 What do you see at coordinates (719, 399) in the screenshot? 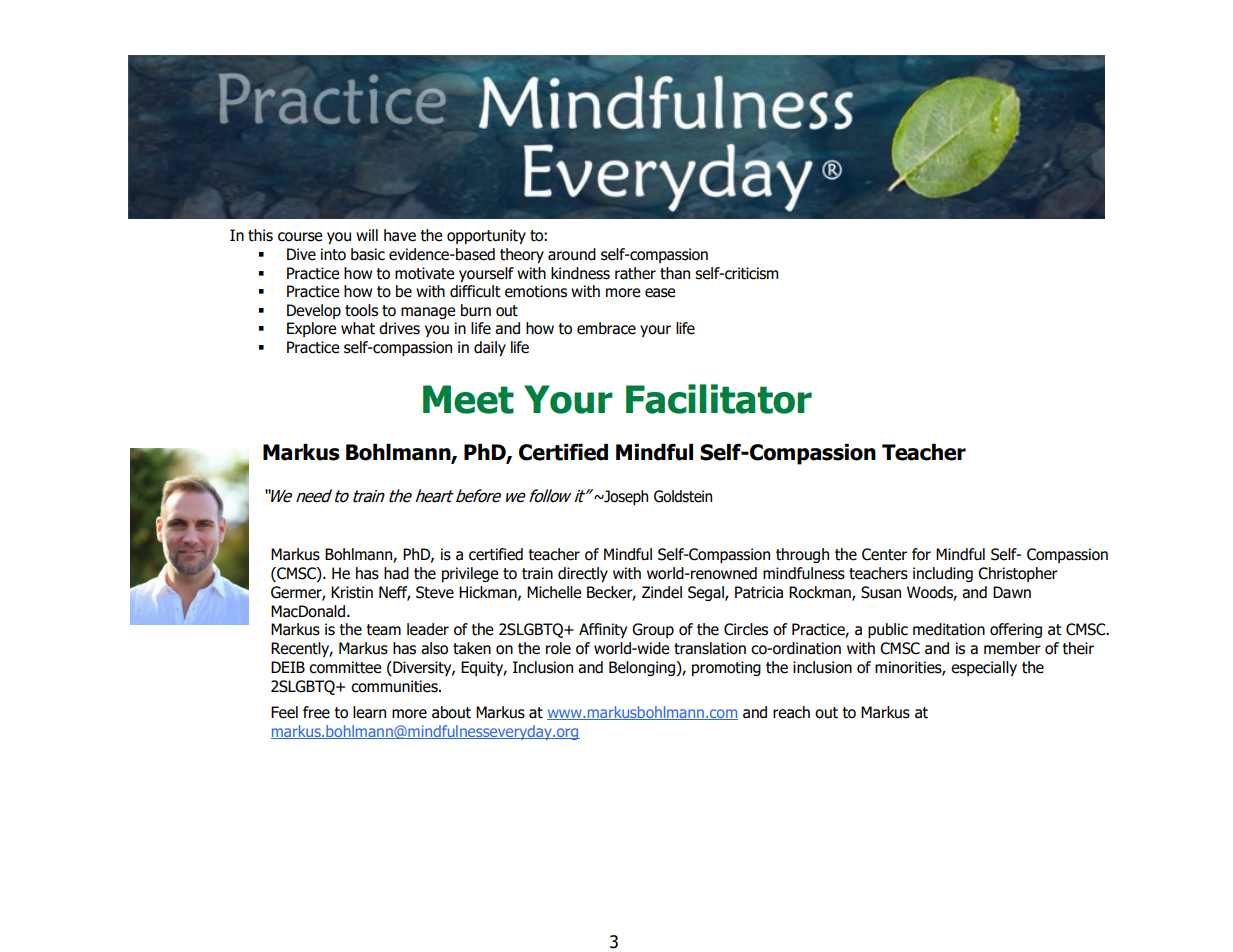
I see `Facilitator` at bounding box center [719, 399].
